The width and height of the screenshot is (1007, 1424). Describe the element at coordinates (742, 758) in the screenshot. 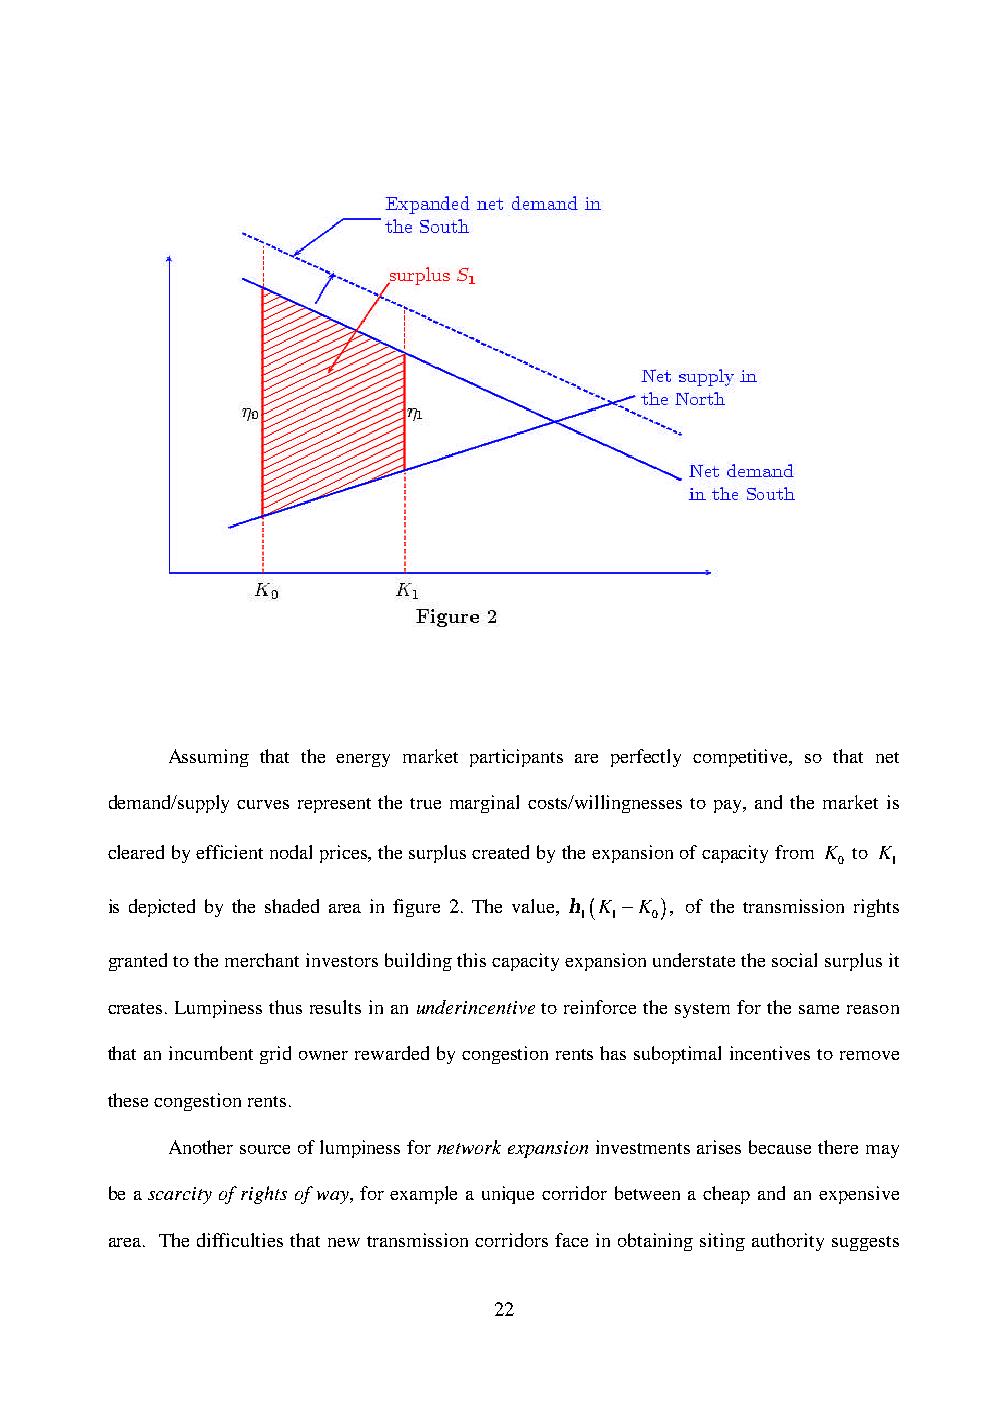

I see `competitive` at that location.
